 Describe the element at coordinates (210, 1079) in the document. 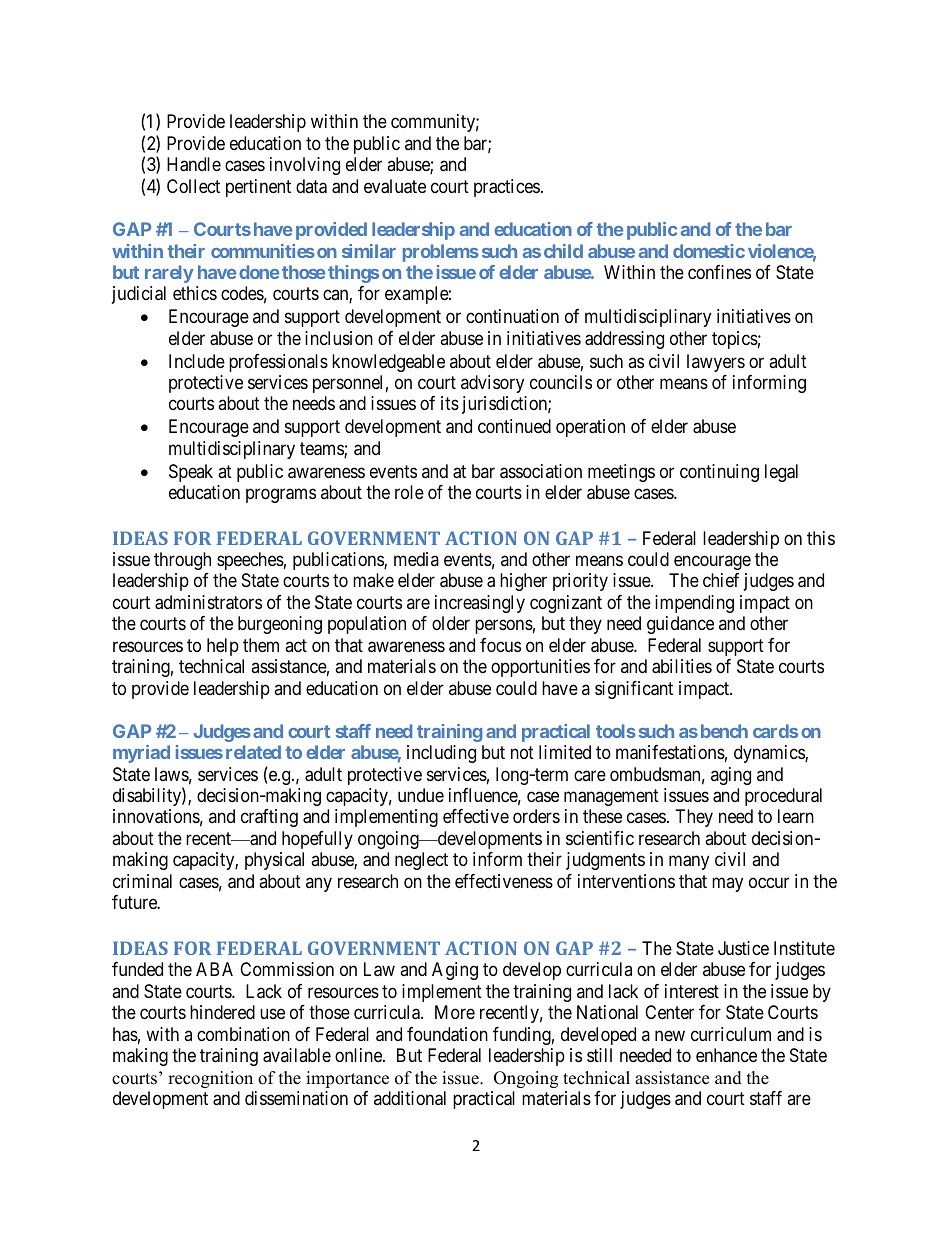

I see `recognition` at that location.
